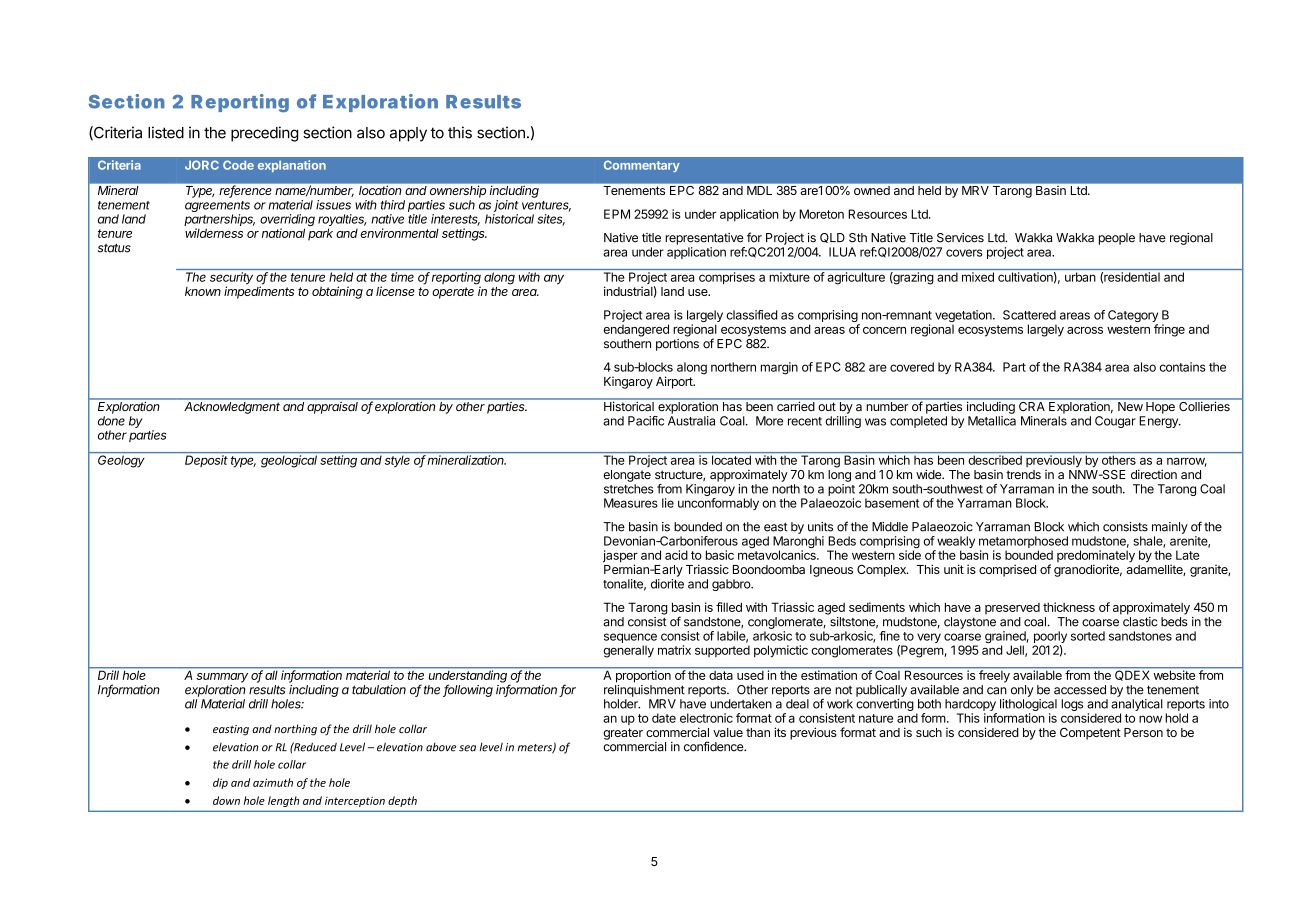 This image has height=924, width=1308. What do you see at coordinates (220, 783) in the image?
I see `dip` at bounding box center [220, 783].
